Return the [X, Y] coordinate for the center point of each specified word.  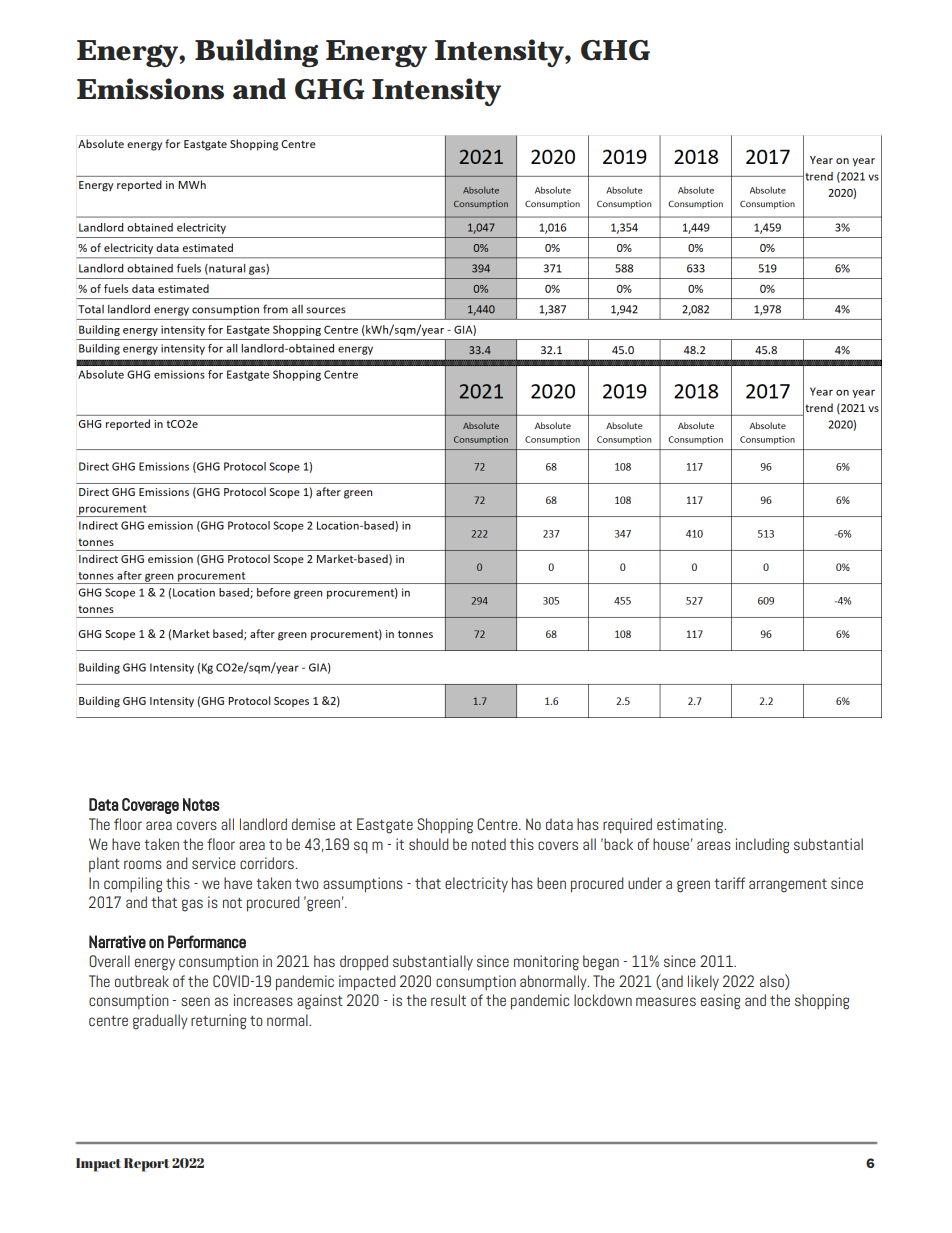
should [429, 844]
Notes [201, 804]
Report [147, 1165]
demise [313, 824]
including [762, 846]
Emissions [150, 89]
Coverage [150, 806]
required [627, 826]
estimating [691, 826]
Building [256, 53]
